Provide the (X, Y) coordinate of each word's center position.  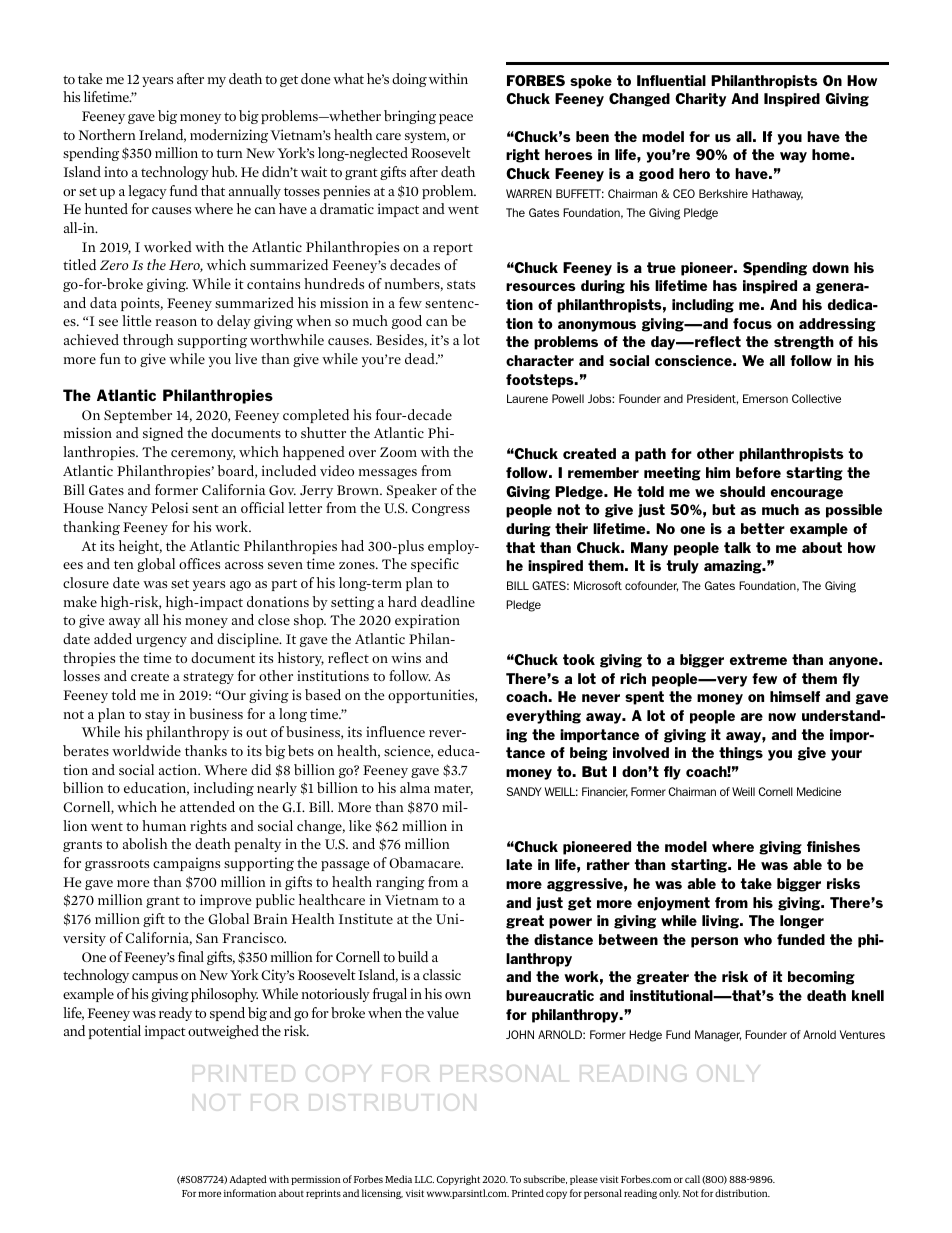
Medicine (819, 791)
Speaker (412, 491)
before (758, 472)
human (164, 825)
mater (453, 789)
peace (456, 119)
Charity (700, 100)
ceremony (203, 455)
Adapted (248, 1180)
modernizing (229, 136)
